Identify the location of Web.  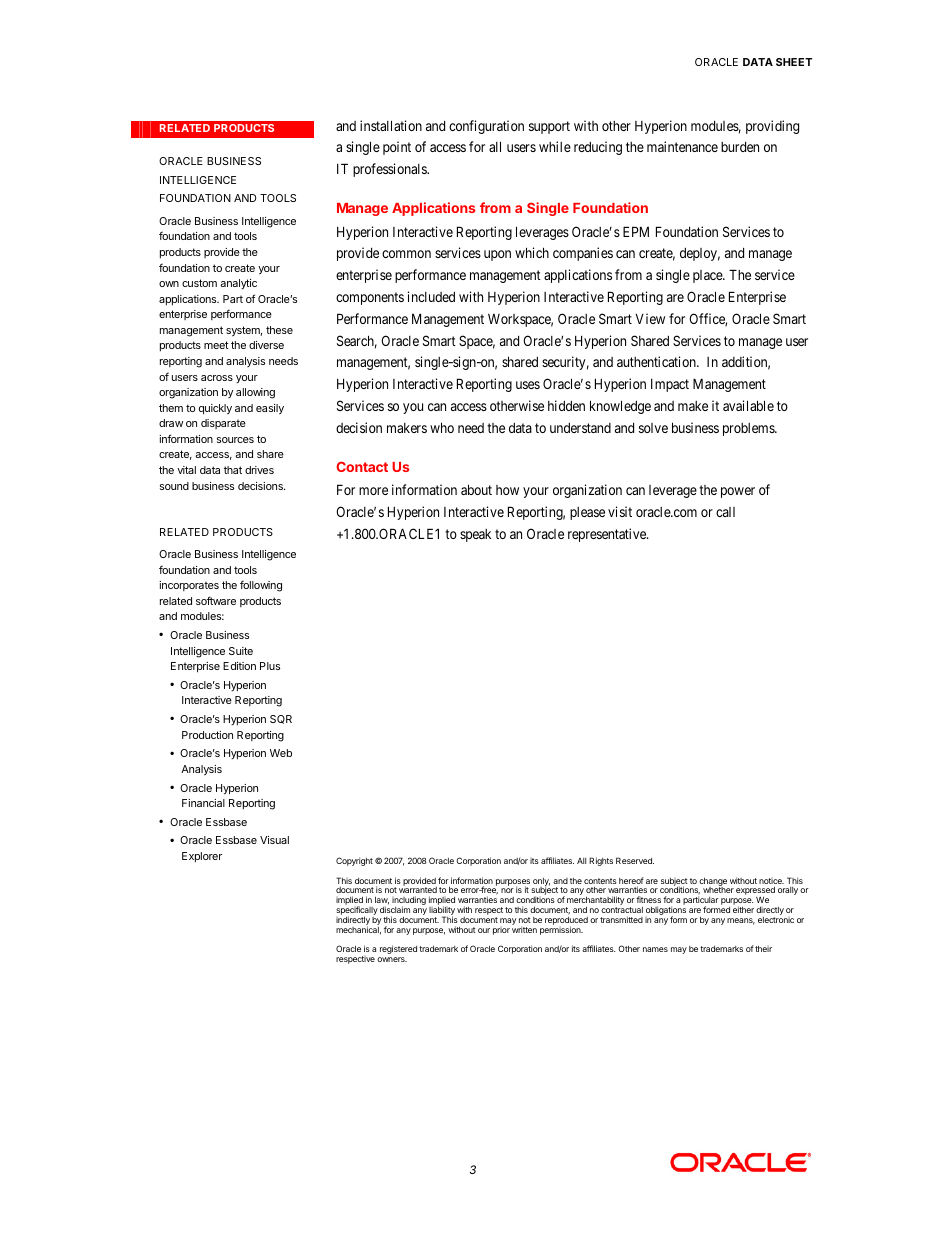
(281, 753).
